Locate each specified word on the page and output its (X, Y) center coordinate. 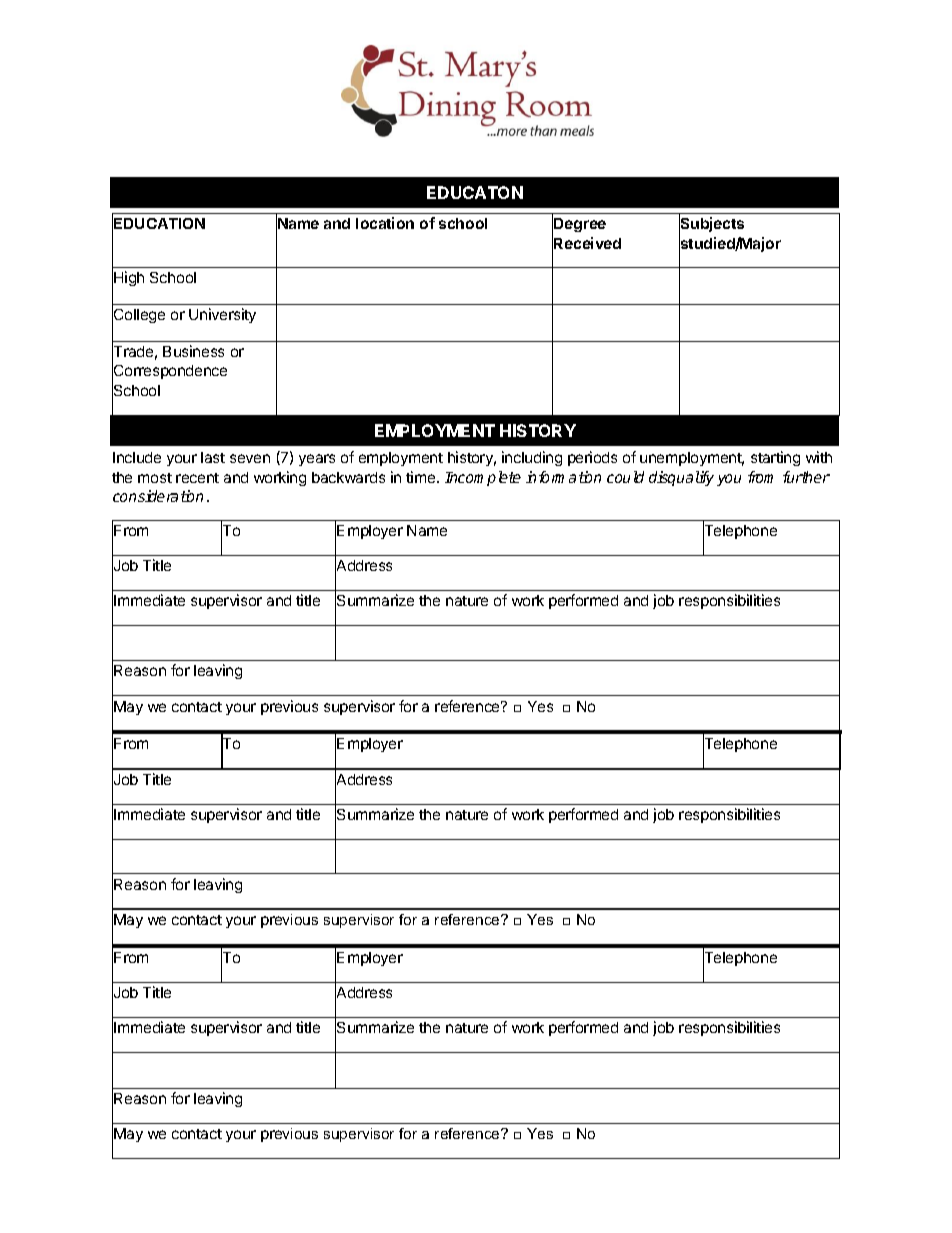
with (819, 457)
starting (775, 458)
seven (250, 458)
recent (197, 478)
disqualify (681, 478)
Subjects (711, 226)
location (385, 223)
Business (193, 351)
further (806, 477)
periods (592, 458)
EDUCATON (475, 192)
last (213, 457)
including (532, 458)
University (222, 315)
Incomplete (483, 478)
